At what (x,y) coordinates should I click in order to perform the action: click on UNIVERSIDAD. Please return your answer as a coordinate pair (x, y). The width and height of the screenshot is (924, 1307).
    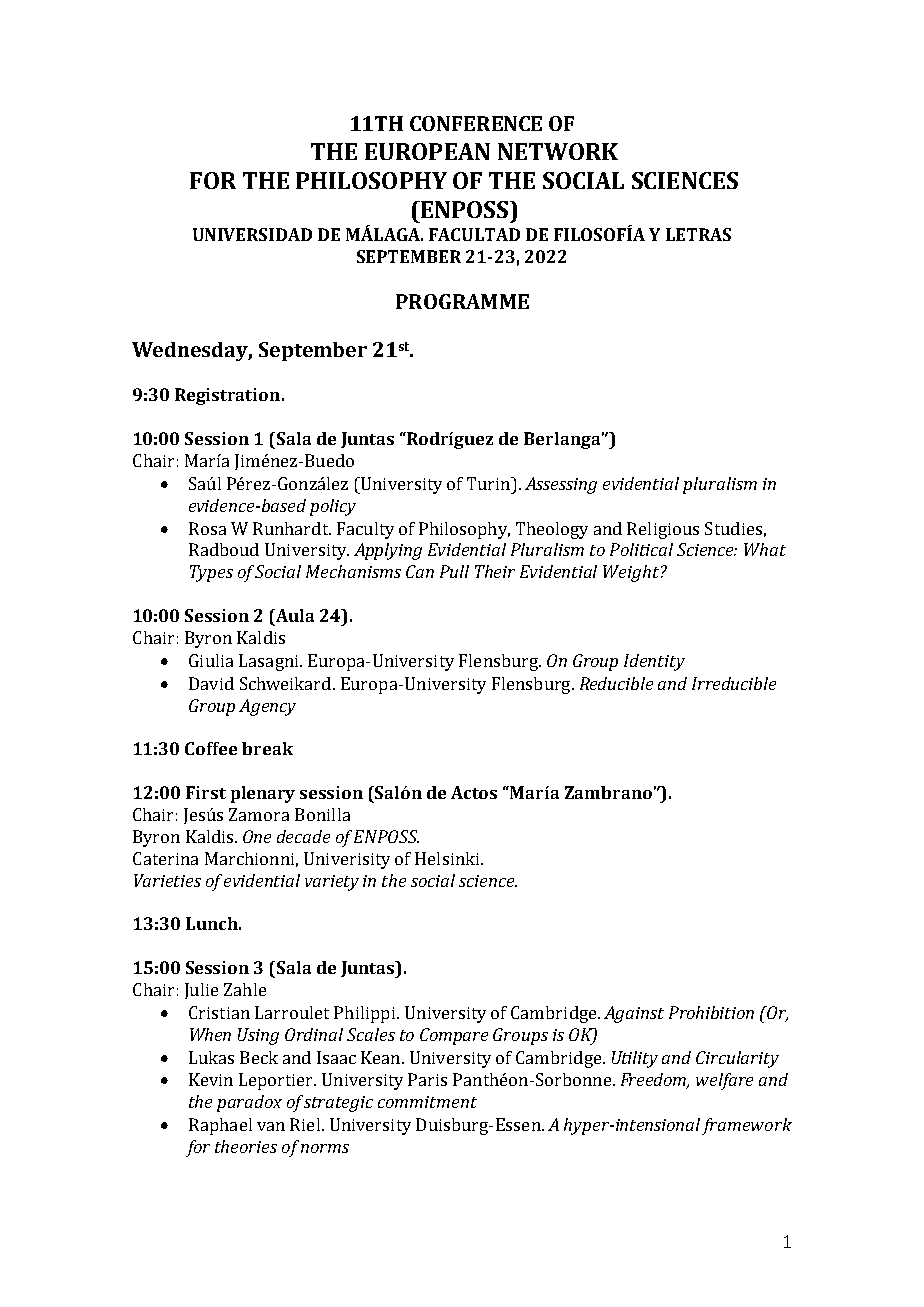
    Looking at the image, I should click on (252, 234).
